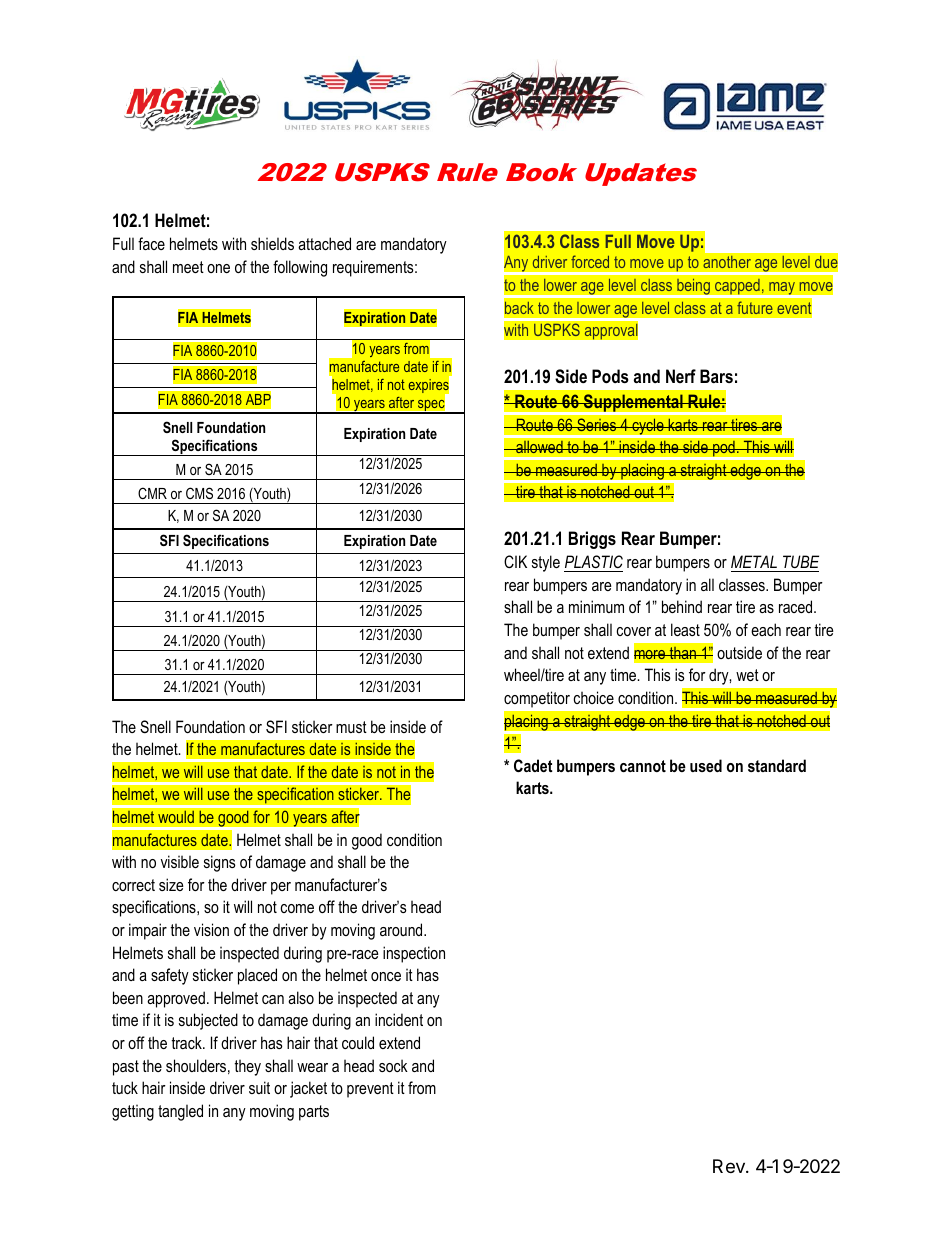  Describe the element at coordinates (706, 765) in the page. I see `used` at that location.
